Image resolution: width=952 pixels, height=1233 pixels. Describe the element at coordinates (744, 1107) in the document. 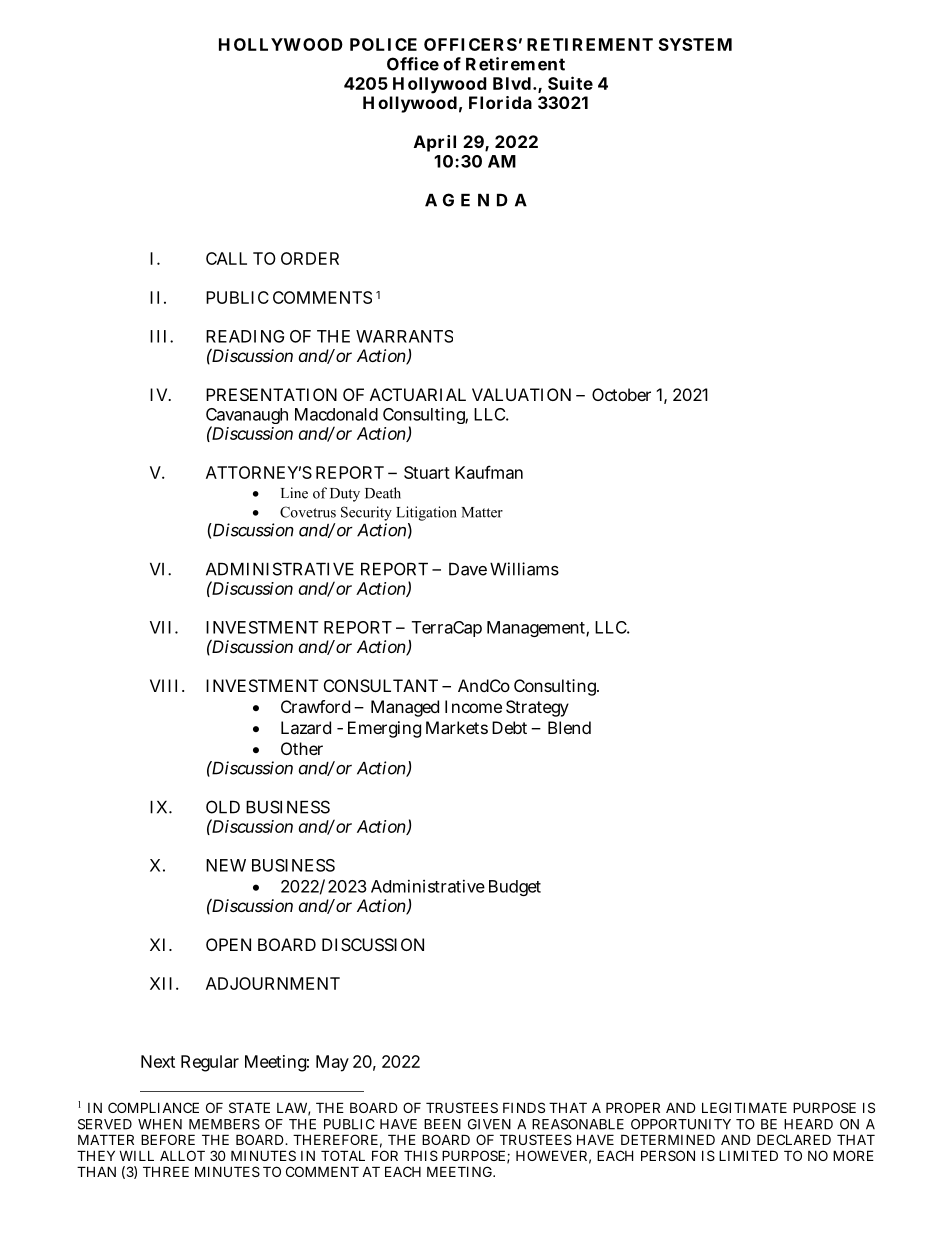

I see `LEGITIMATE` at that location.
